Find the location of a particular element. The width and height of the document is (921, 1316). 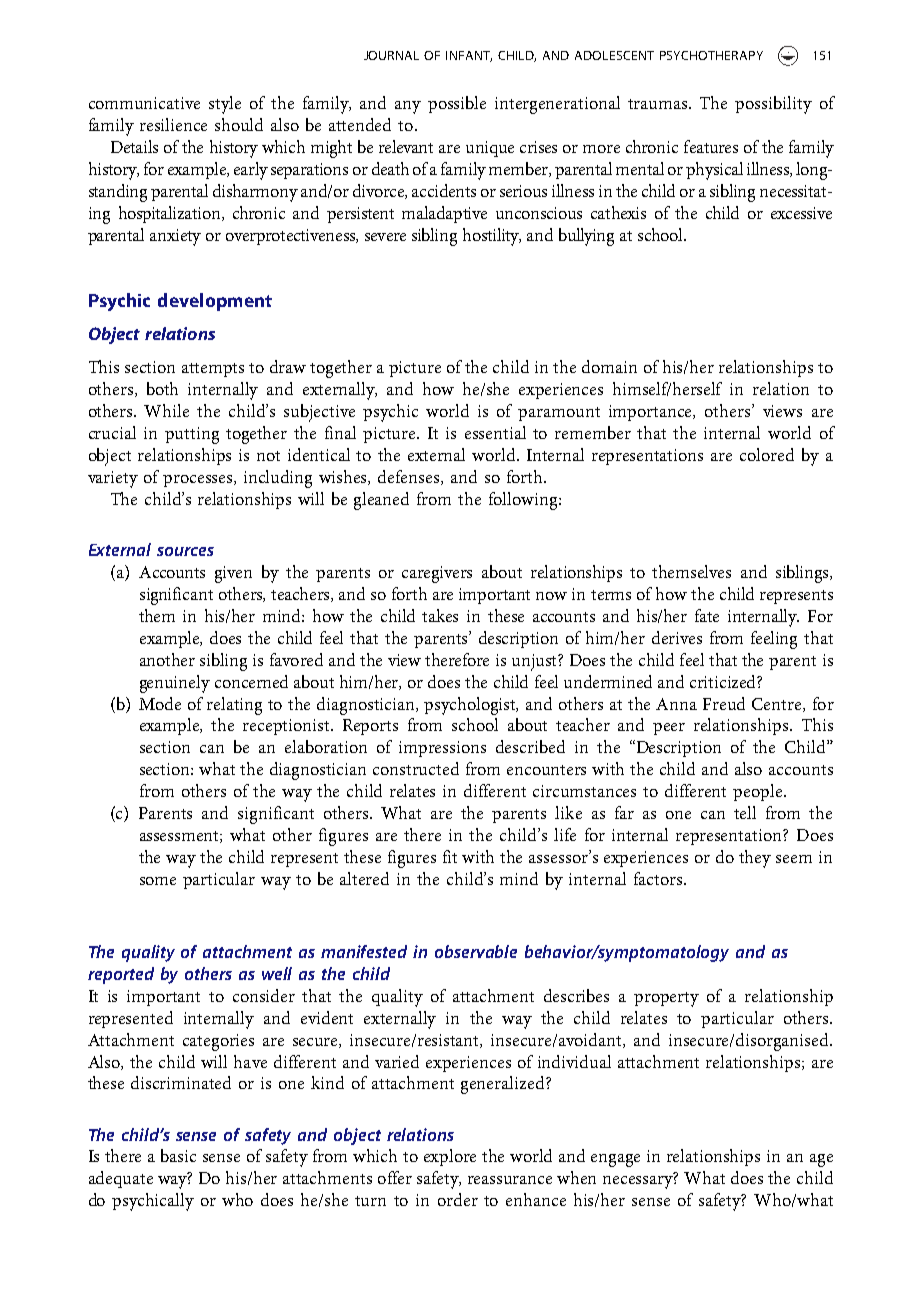

putting is located at coordinates (192, 435).
